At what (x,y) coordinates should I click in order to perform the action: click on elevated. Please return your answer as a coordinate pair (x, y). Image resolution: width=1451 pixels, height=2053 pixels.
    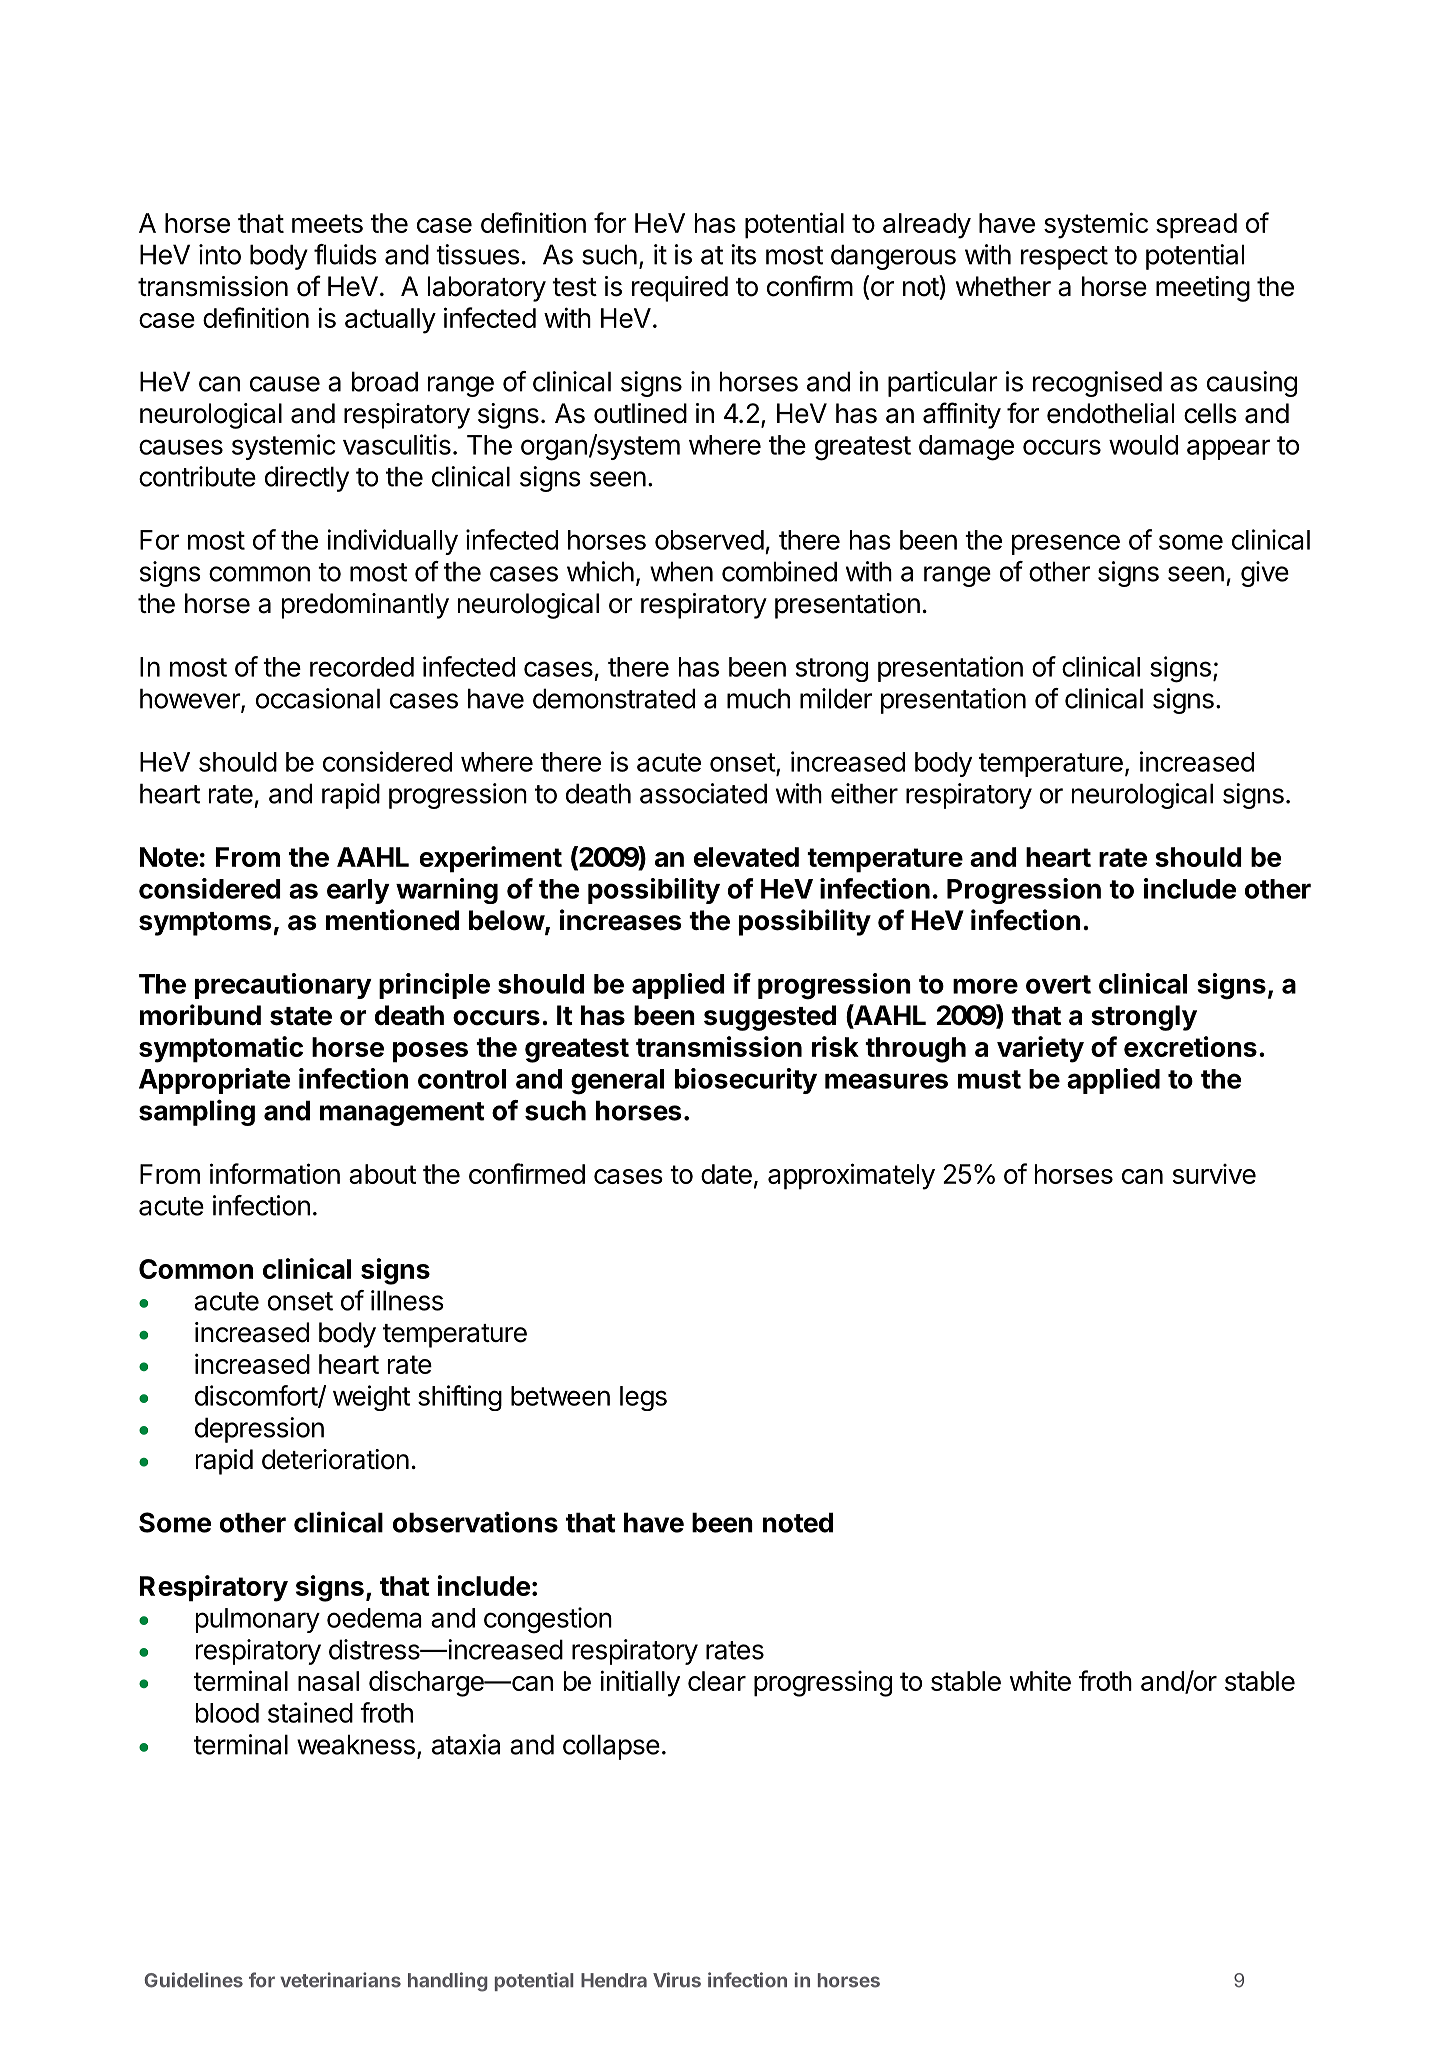
    Looking at the image, I should click on (746, 857).
